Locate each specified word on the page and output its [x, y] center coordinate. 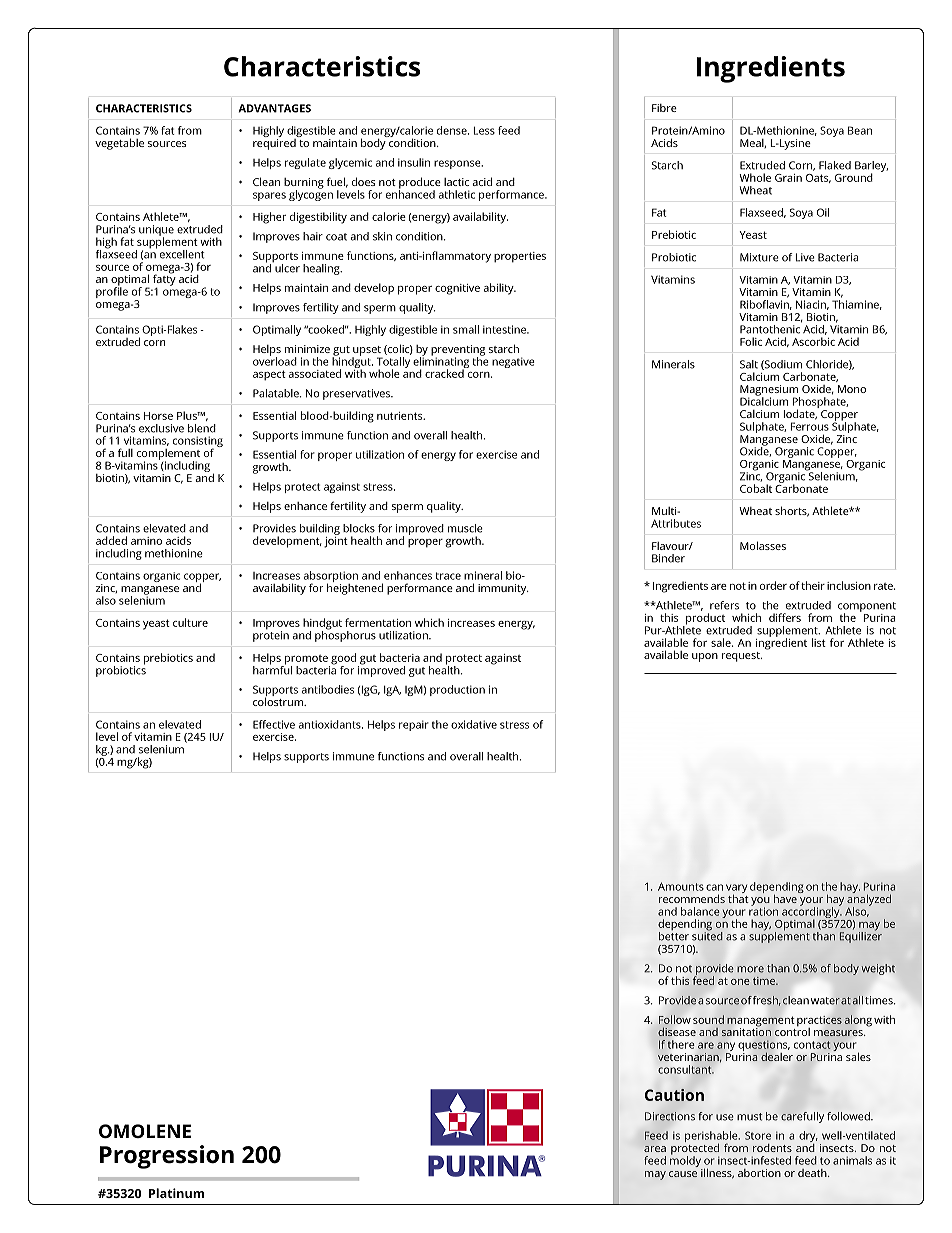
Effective [274, 724]
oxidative [474, 724]
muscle [465, 528]
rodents [772, 1148]
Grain [788, 178]
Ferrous [810, 426]
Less [484, 130]
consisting [198, 443]
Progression [167, 1157]
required [275, 143]
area [655, 1149]
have [786, 897]
